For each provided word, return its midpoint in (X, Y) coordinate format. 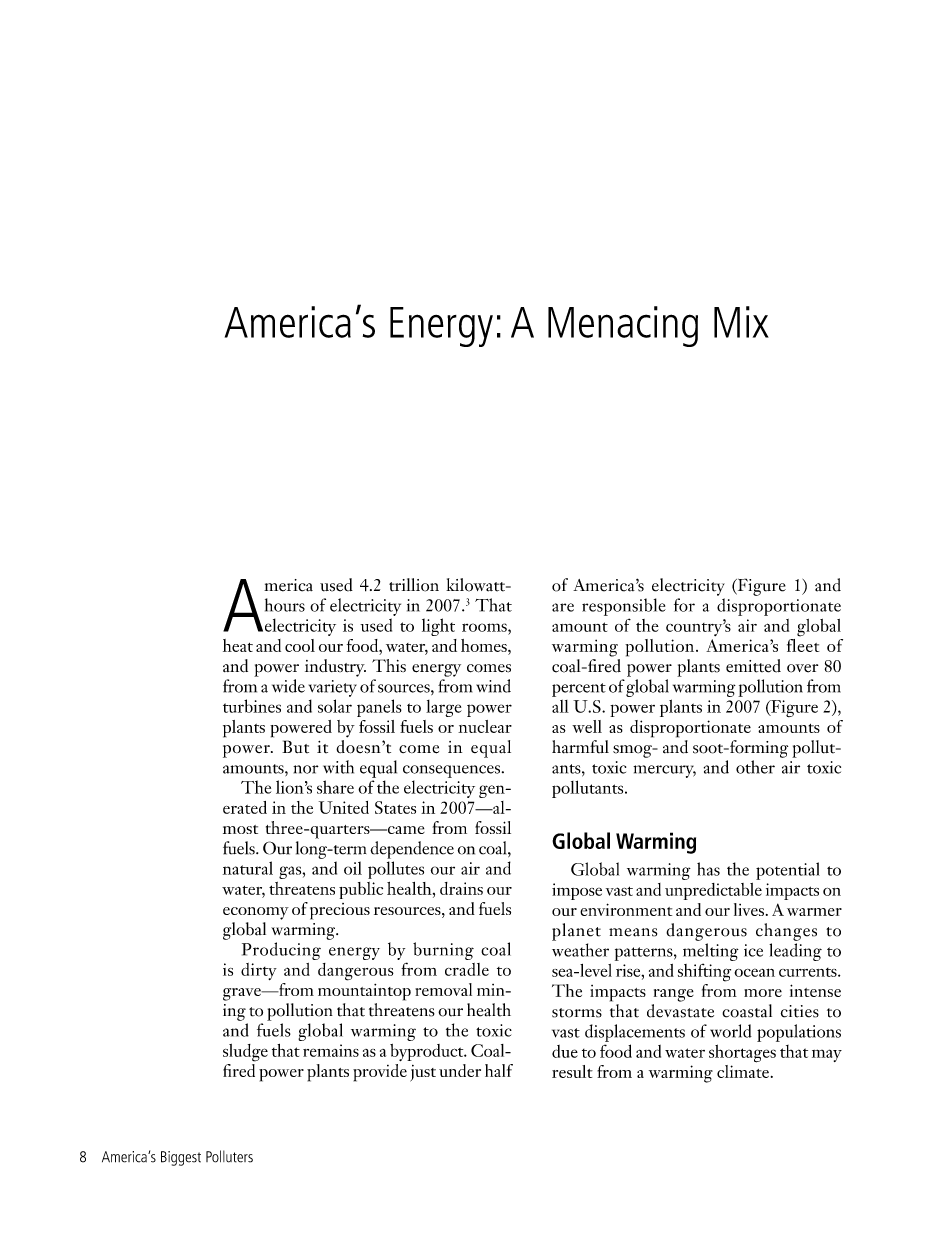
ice (753, 950)
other (755, 767)
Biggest (181, 1158)
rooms (485, 627)
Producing (281, 951)
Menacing (623, 326)
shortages (742, 1053)
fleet (803, 644)
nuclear (485, 726)
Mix (741, 322)
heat (238, 645)
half (499, 1070)
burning (443, 951)
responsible (624, 607)
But (295, 746)
